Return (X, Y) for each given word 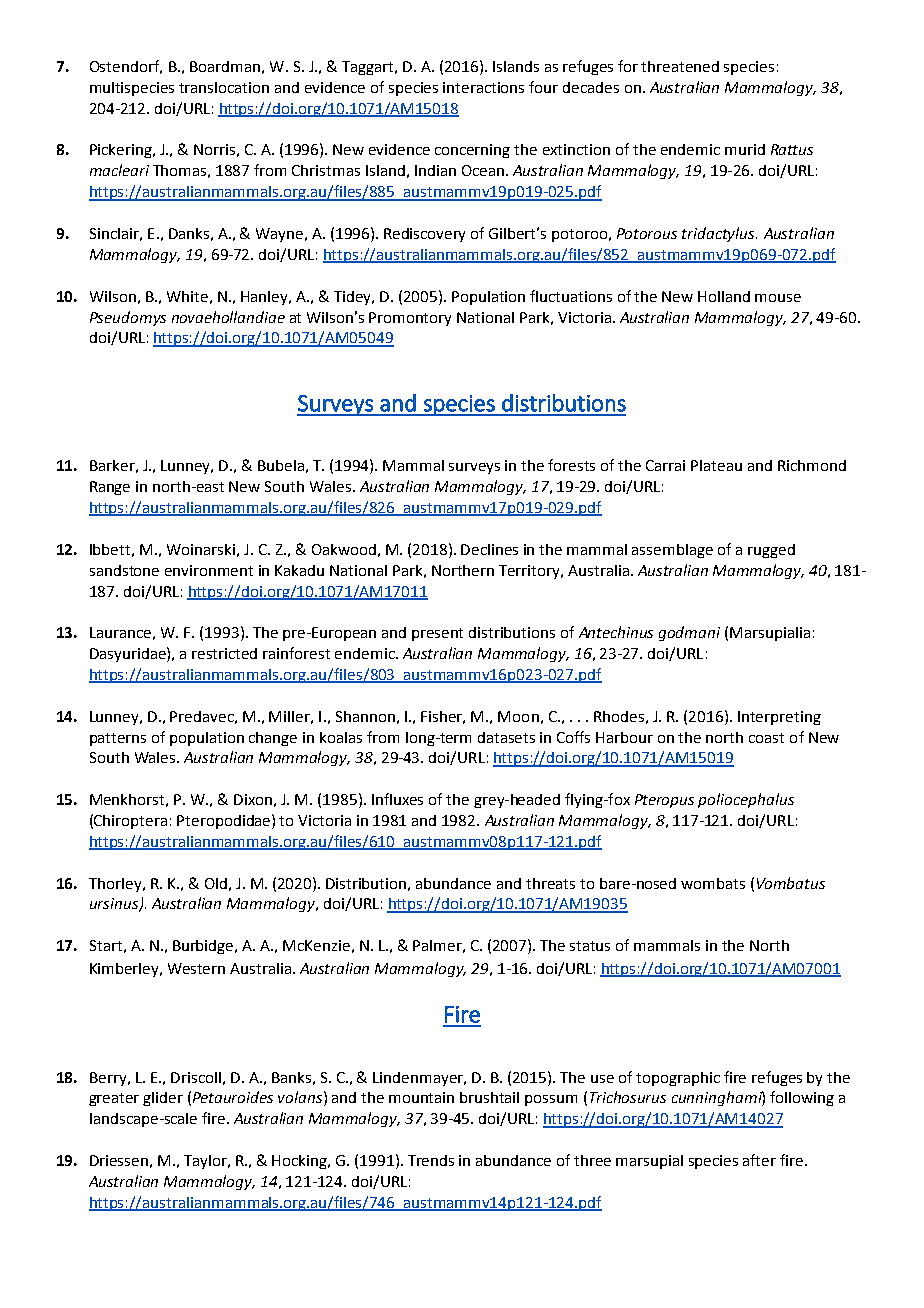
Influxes (397, 799)
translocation (224, 87)
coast (766, 738)
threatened (680, 66)
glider (163, 1099)
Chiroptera (130, 822)
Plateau (716, 465)
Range (110, 488)
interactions (483, 87)
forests (571, 465)
